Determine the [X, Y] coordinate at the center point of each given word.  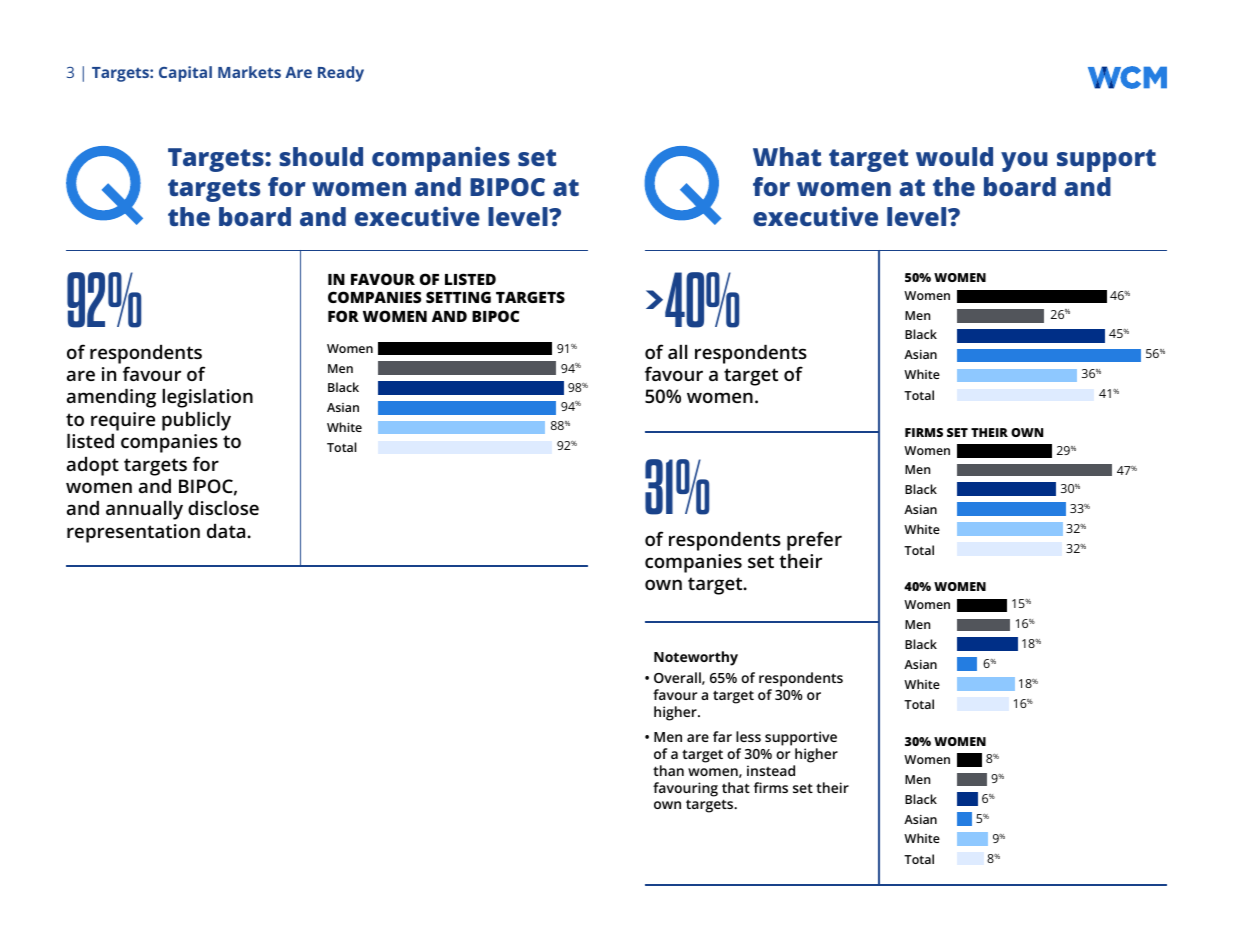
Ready [341, 74]
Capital [185, 74]
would [954, 156]
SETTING [458, 297]
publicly [196, 421]
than [668, 770]
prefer [814, 541]
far [722, 736]
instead [771, 770]
